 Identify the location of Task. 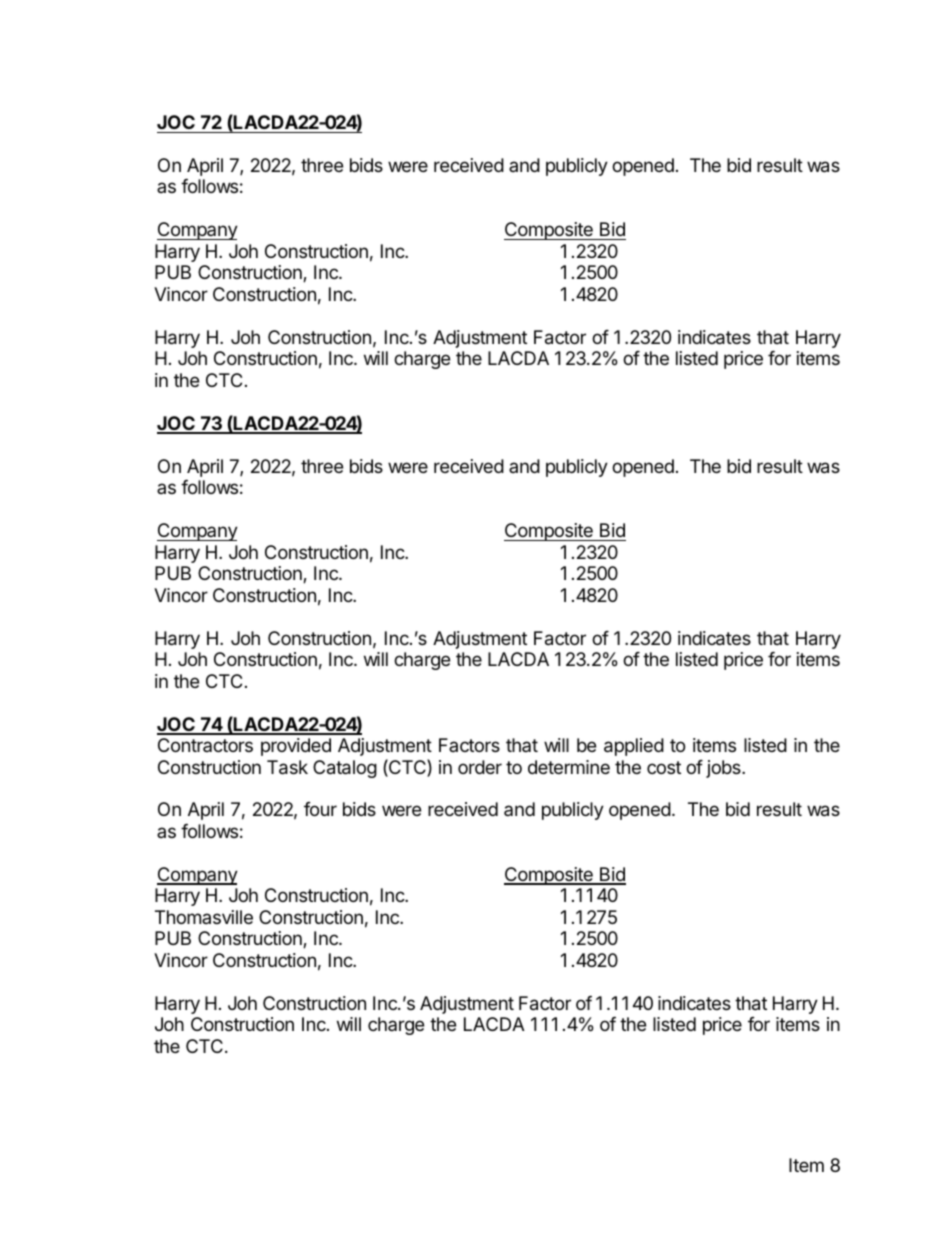
(287, 767).
